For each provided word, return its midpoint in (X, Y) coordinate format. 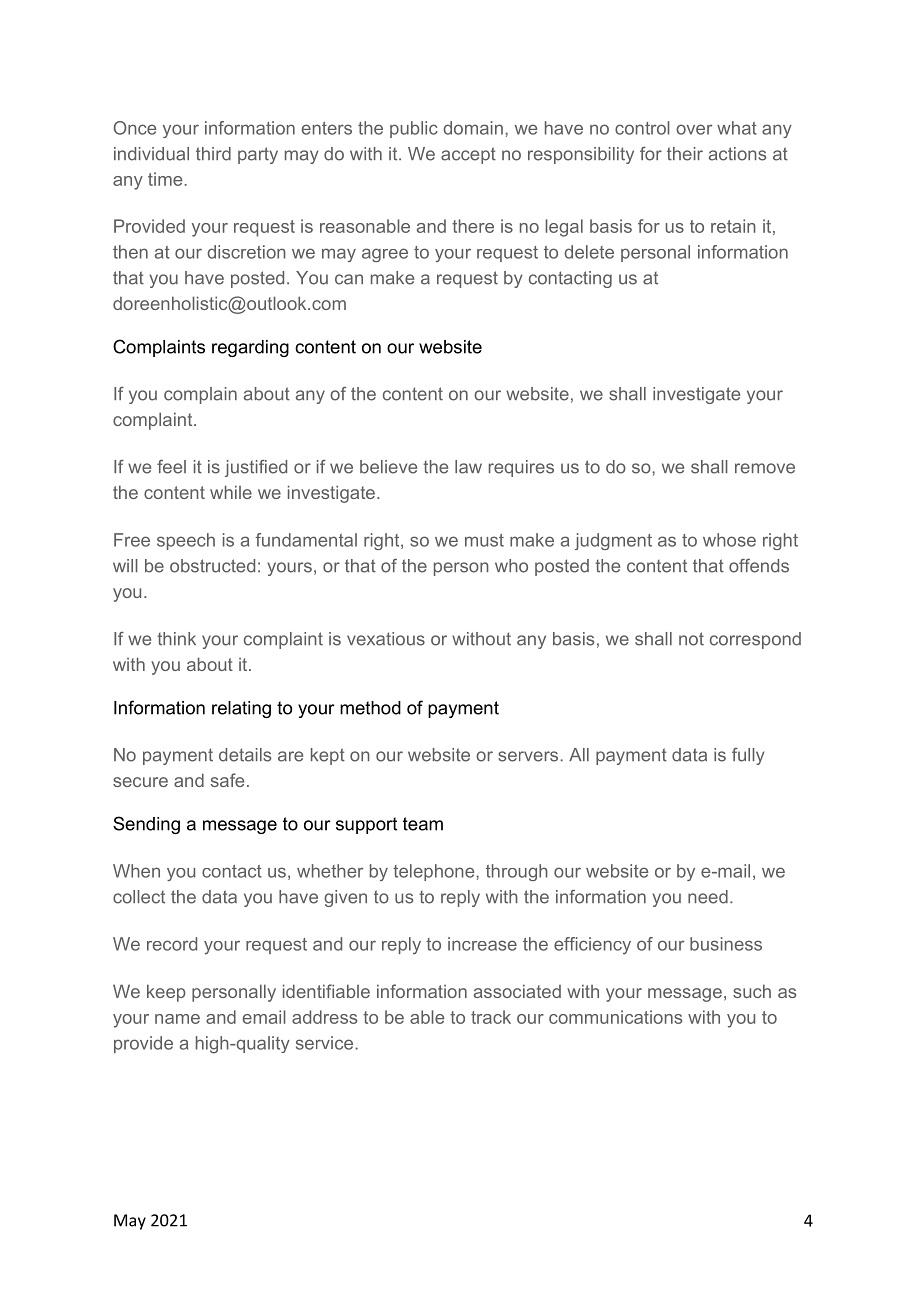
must (484, 540)
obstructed (212, 566)
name (177, 1019)
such (752, 991)
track (491, 1017)
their (685, 154)
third (213, 154)
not (691, 639)
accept (468, 155)
